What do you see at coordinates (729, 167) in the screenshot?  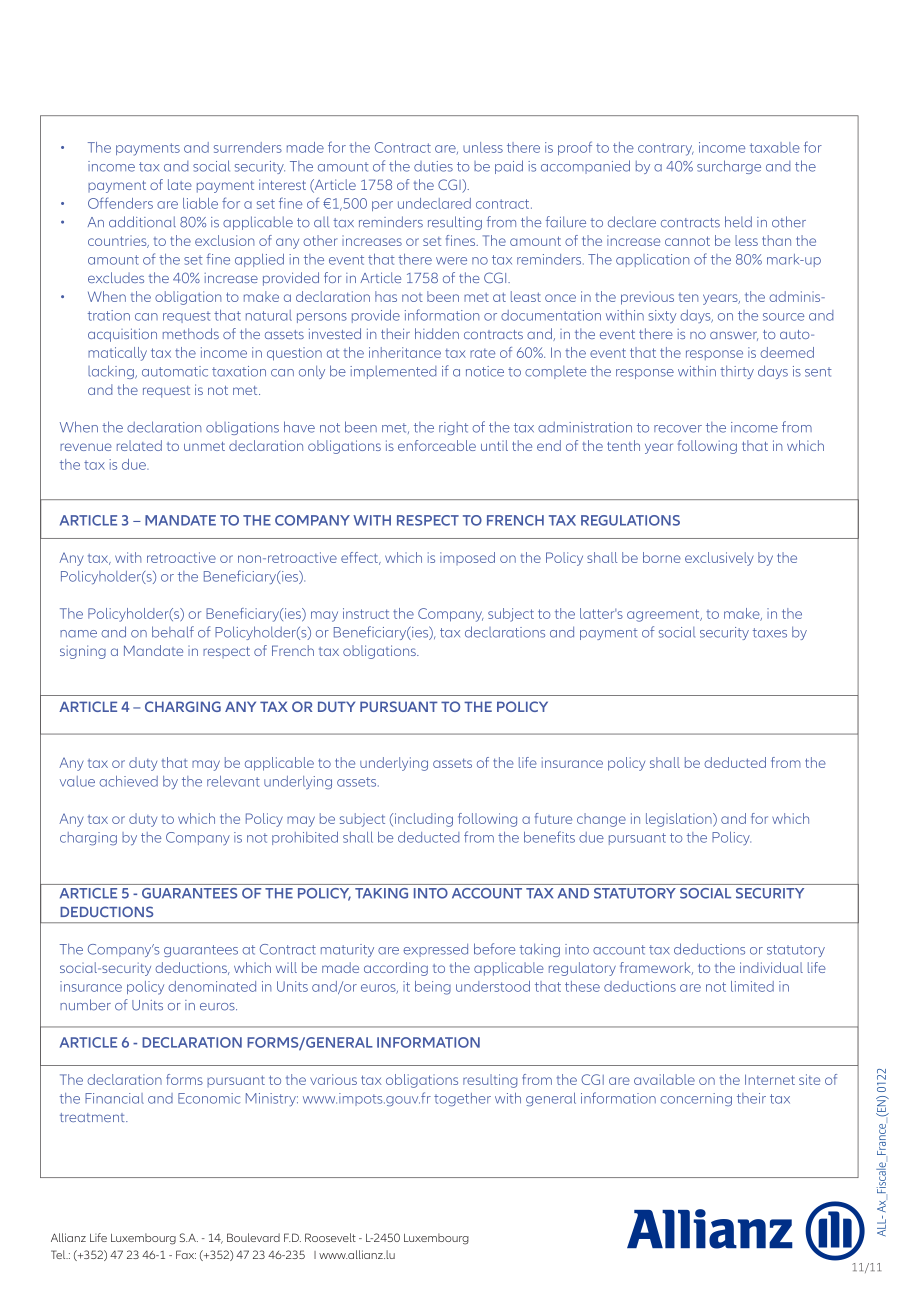 I see `surcharge` at bounding box center [729, 167].
